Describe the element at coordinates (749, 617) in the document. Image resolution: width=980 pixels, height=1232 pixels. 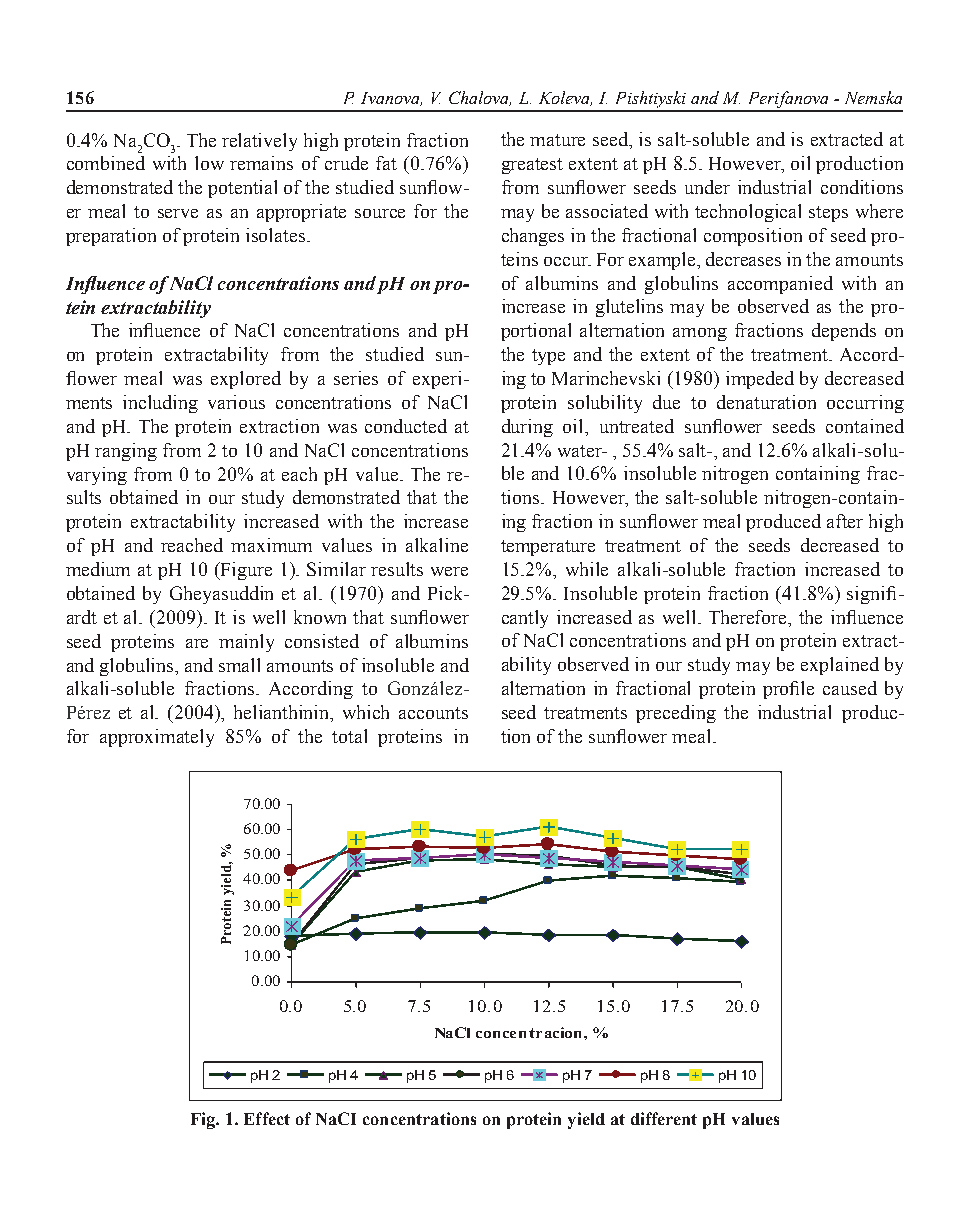
I see `Therefore` at that location.
